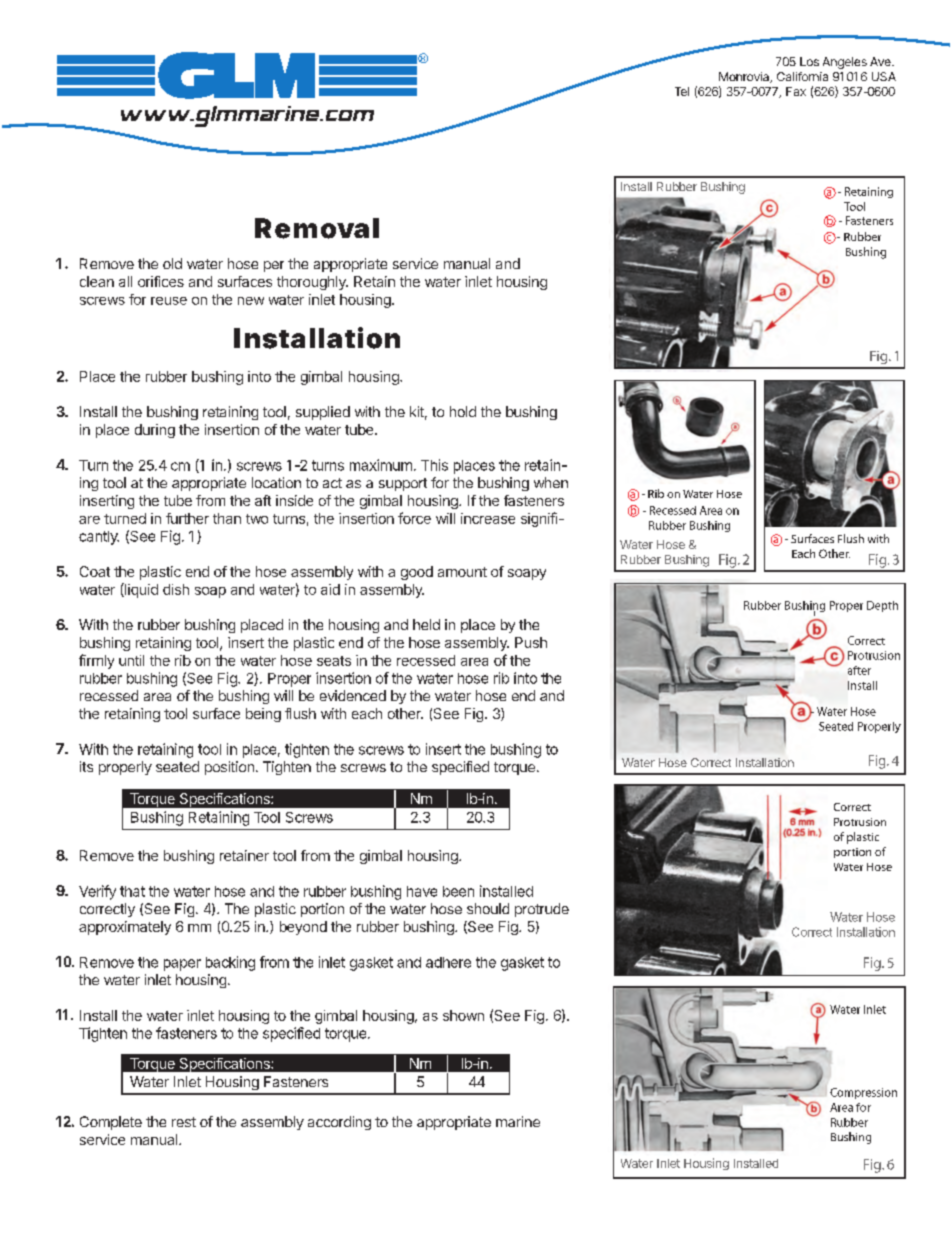 Image resolution: width=952 pixels, height=1233 pixels. Describe the element at coordinates (161, 281) in the page. I see `orifices` at that location.
